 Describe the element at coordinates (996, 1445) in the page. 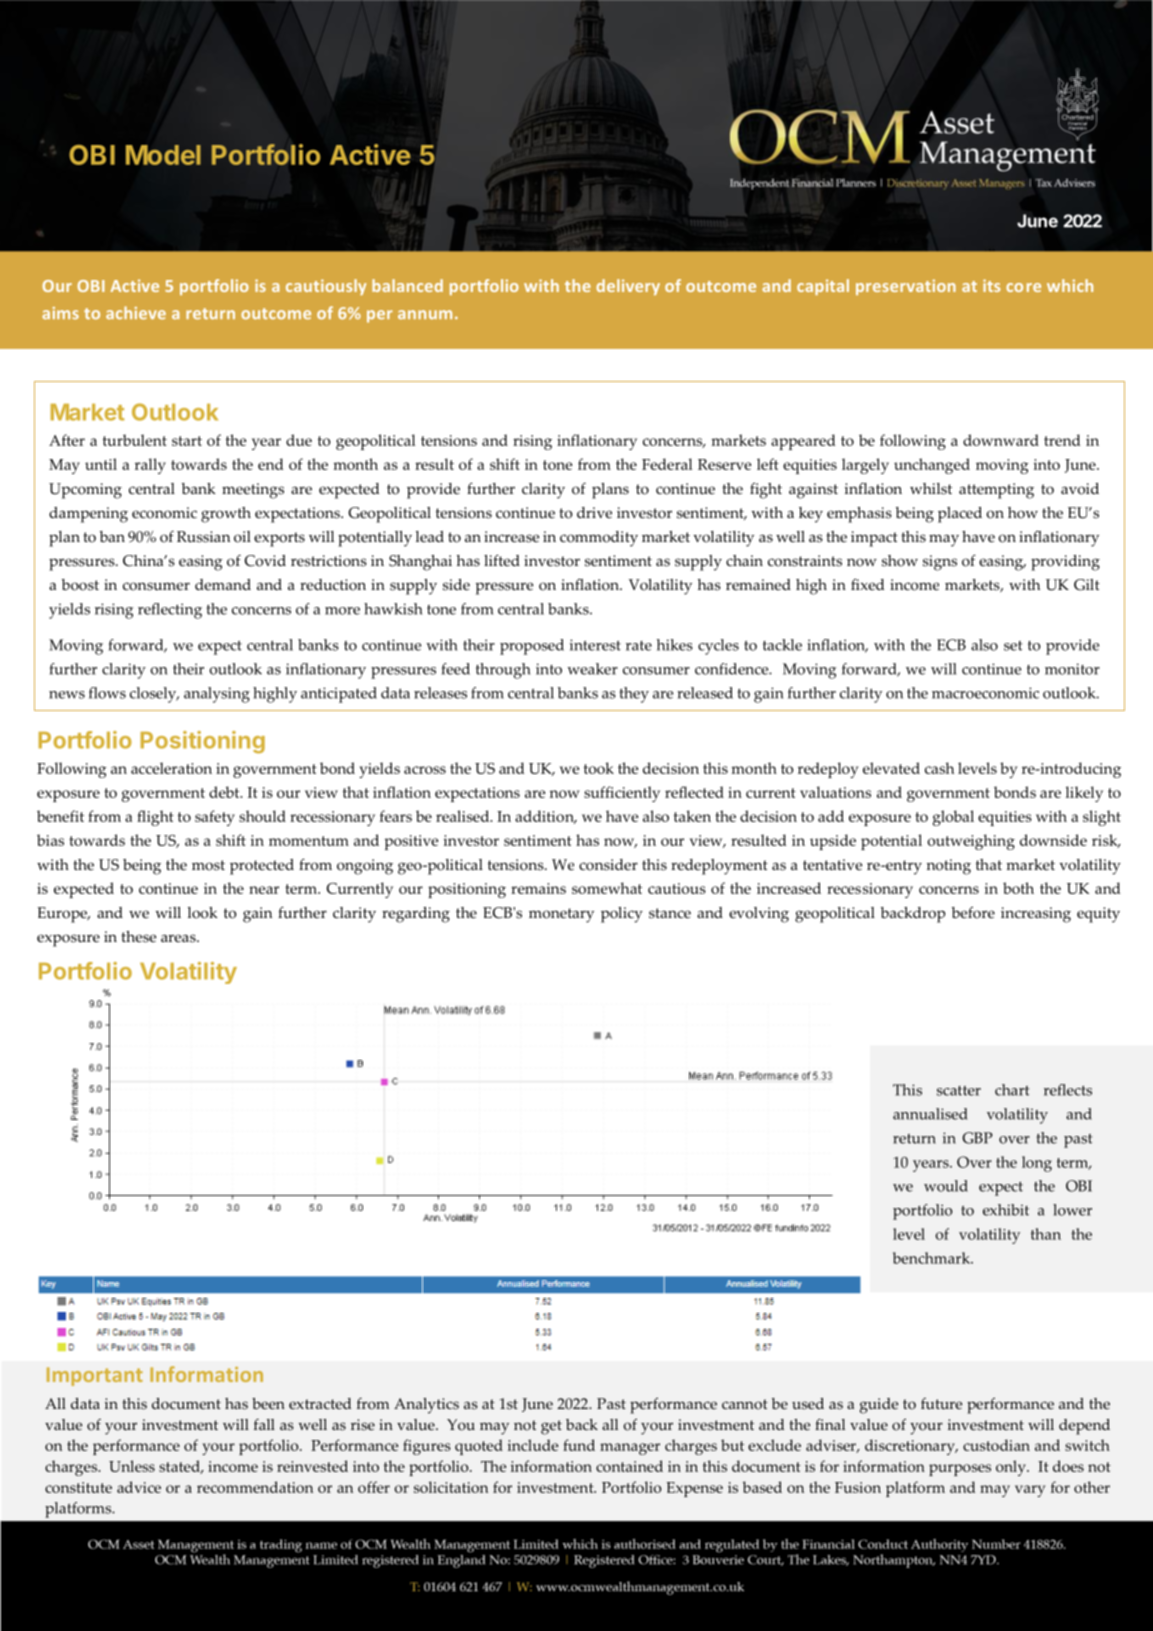

I see `custodian` at that location.
